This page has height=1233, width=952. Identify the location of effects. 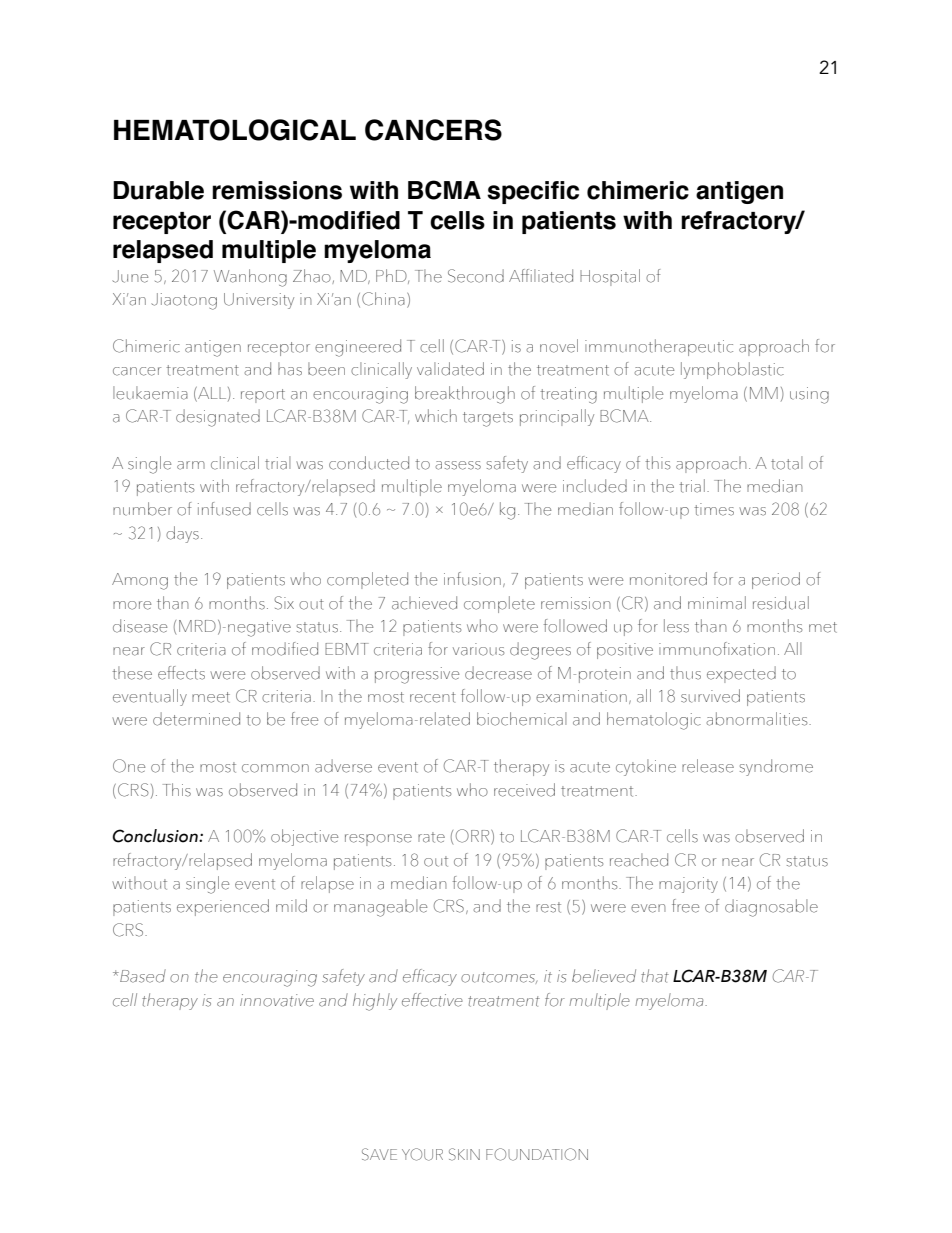
(181, 673).
